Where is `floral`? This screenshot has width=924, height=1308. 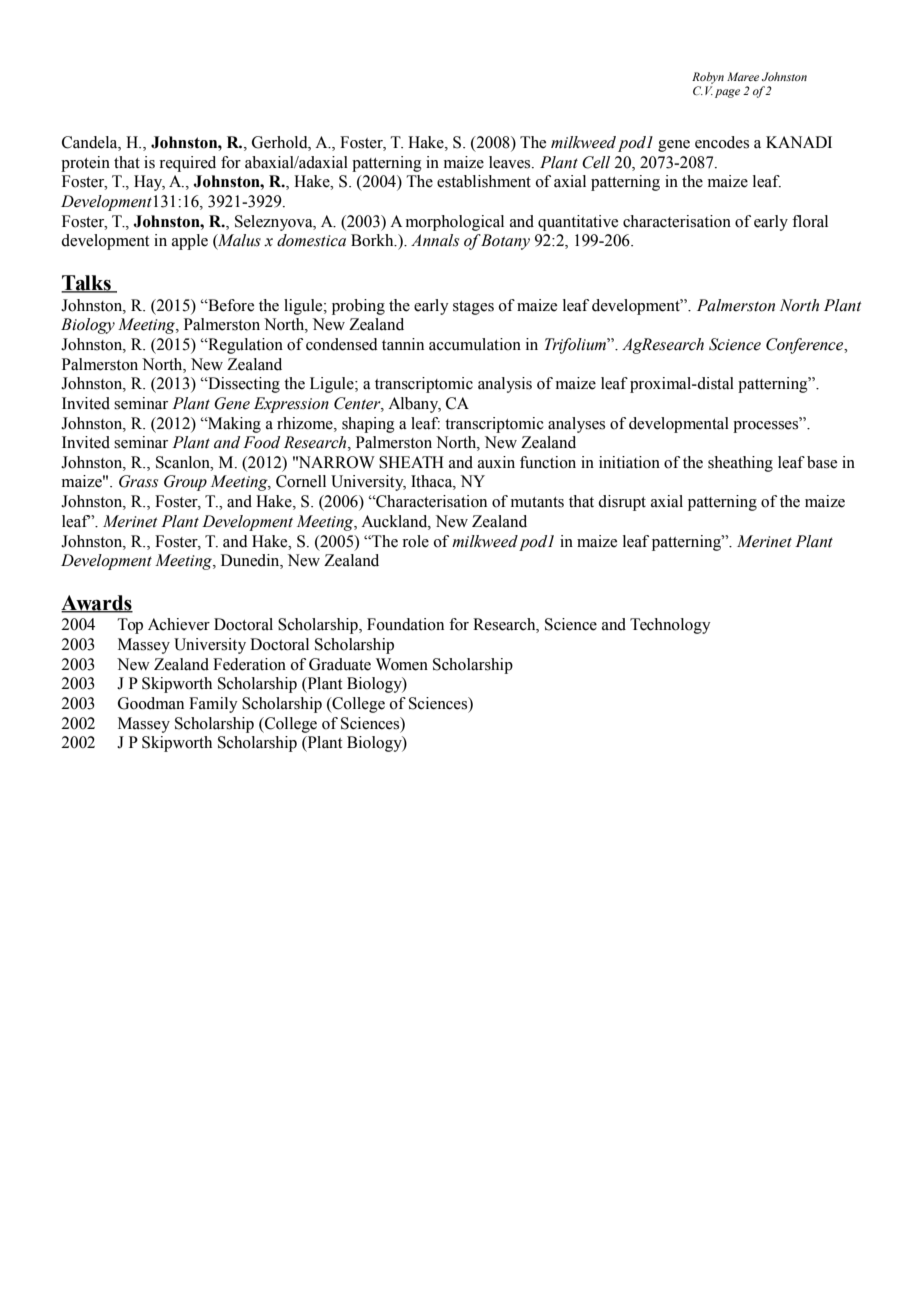
floral is located at coordinates (810, 221).
